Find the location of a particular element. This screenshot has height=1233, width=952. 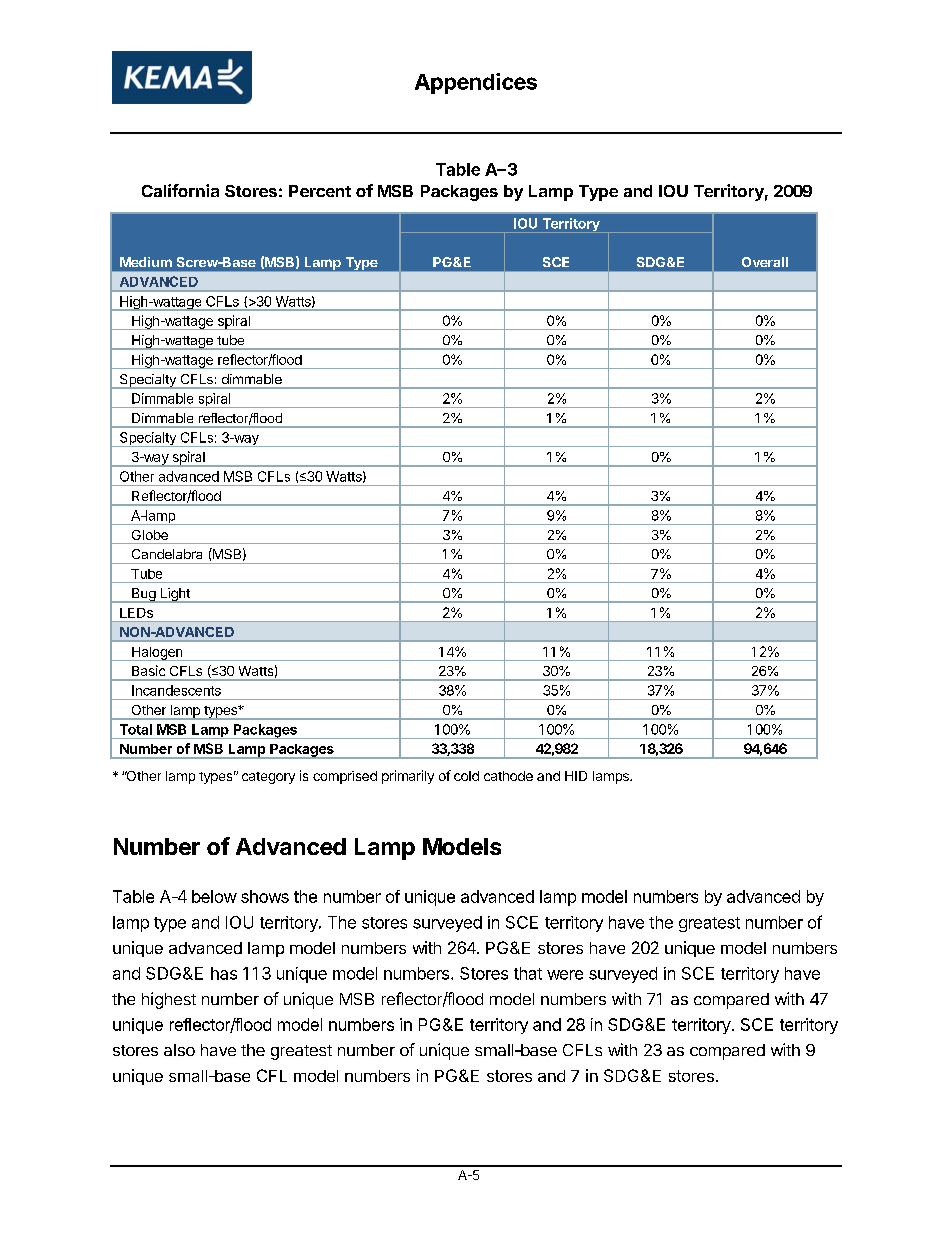

cold is located at coordinates (466, 776).
